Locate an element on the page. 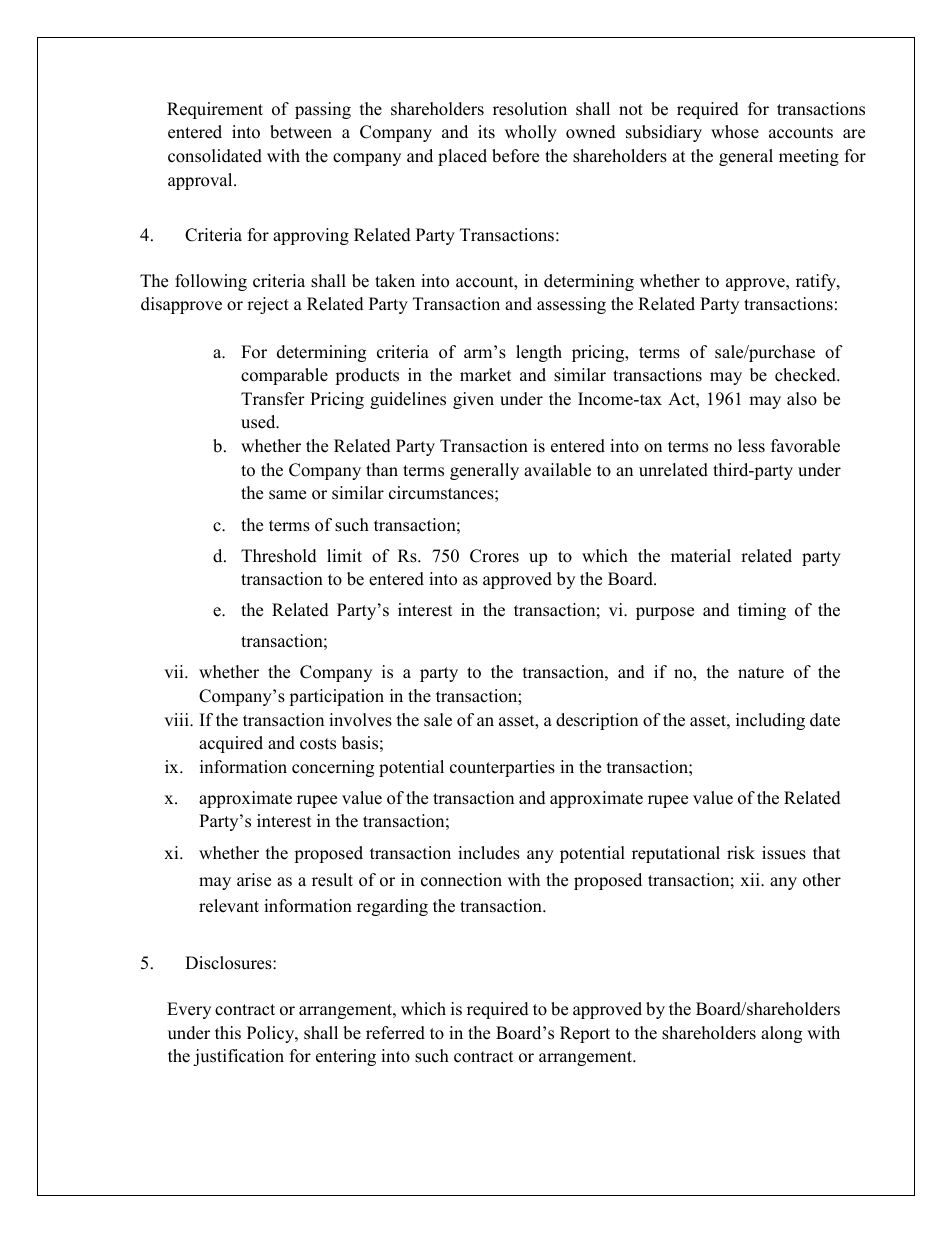 The image size is (952, 1233). timing is located at coordinates (762, 611).
